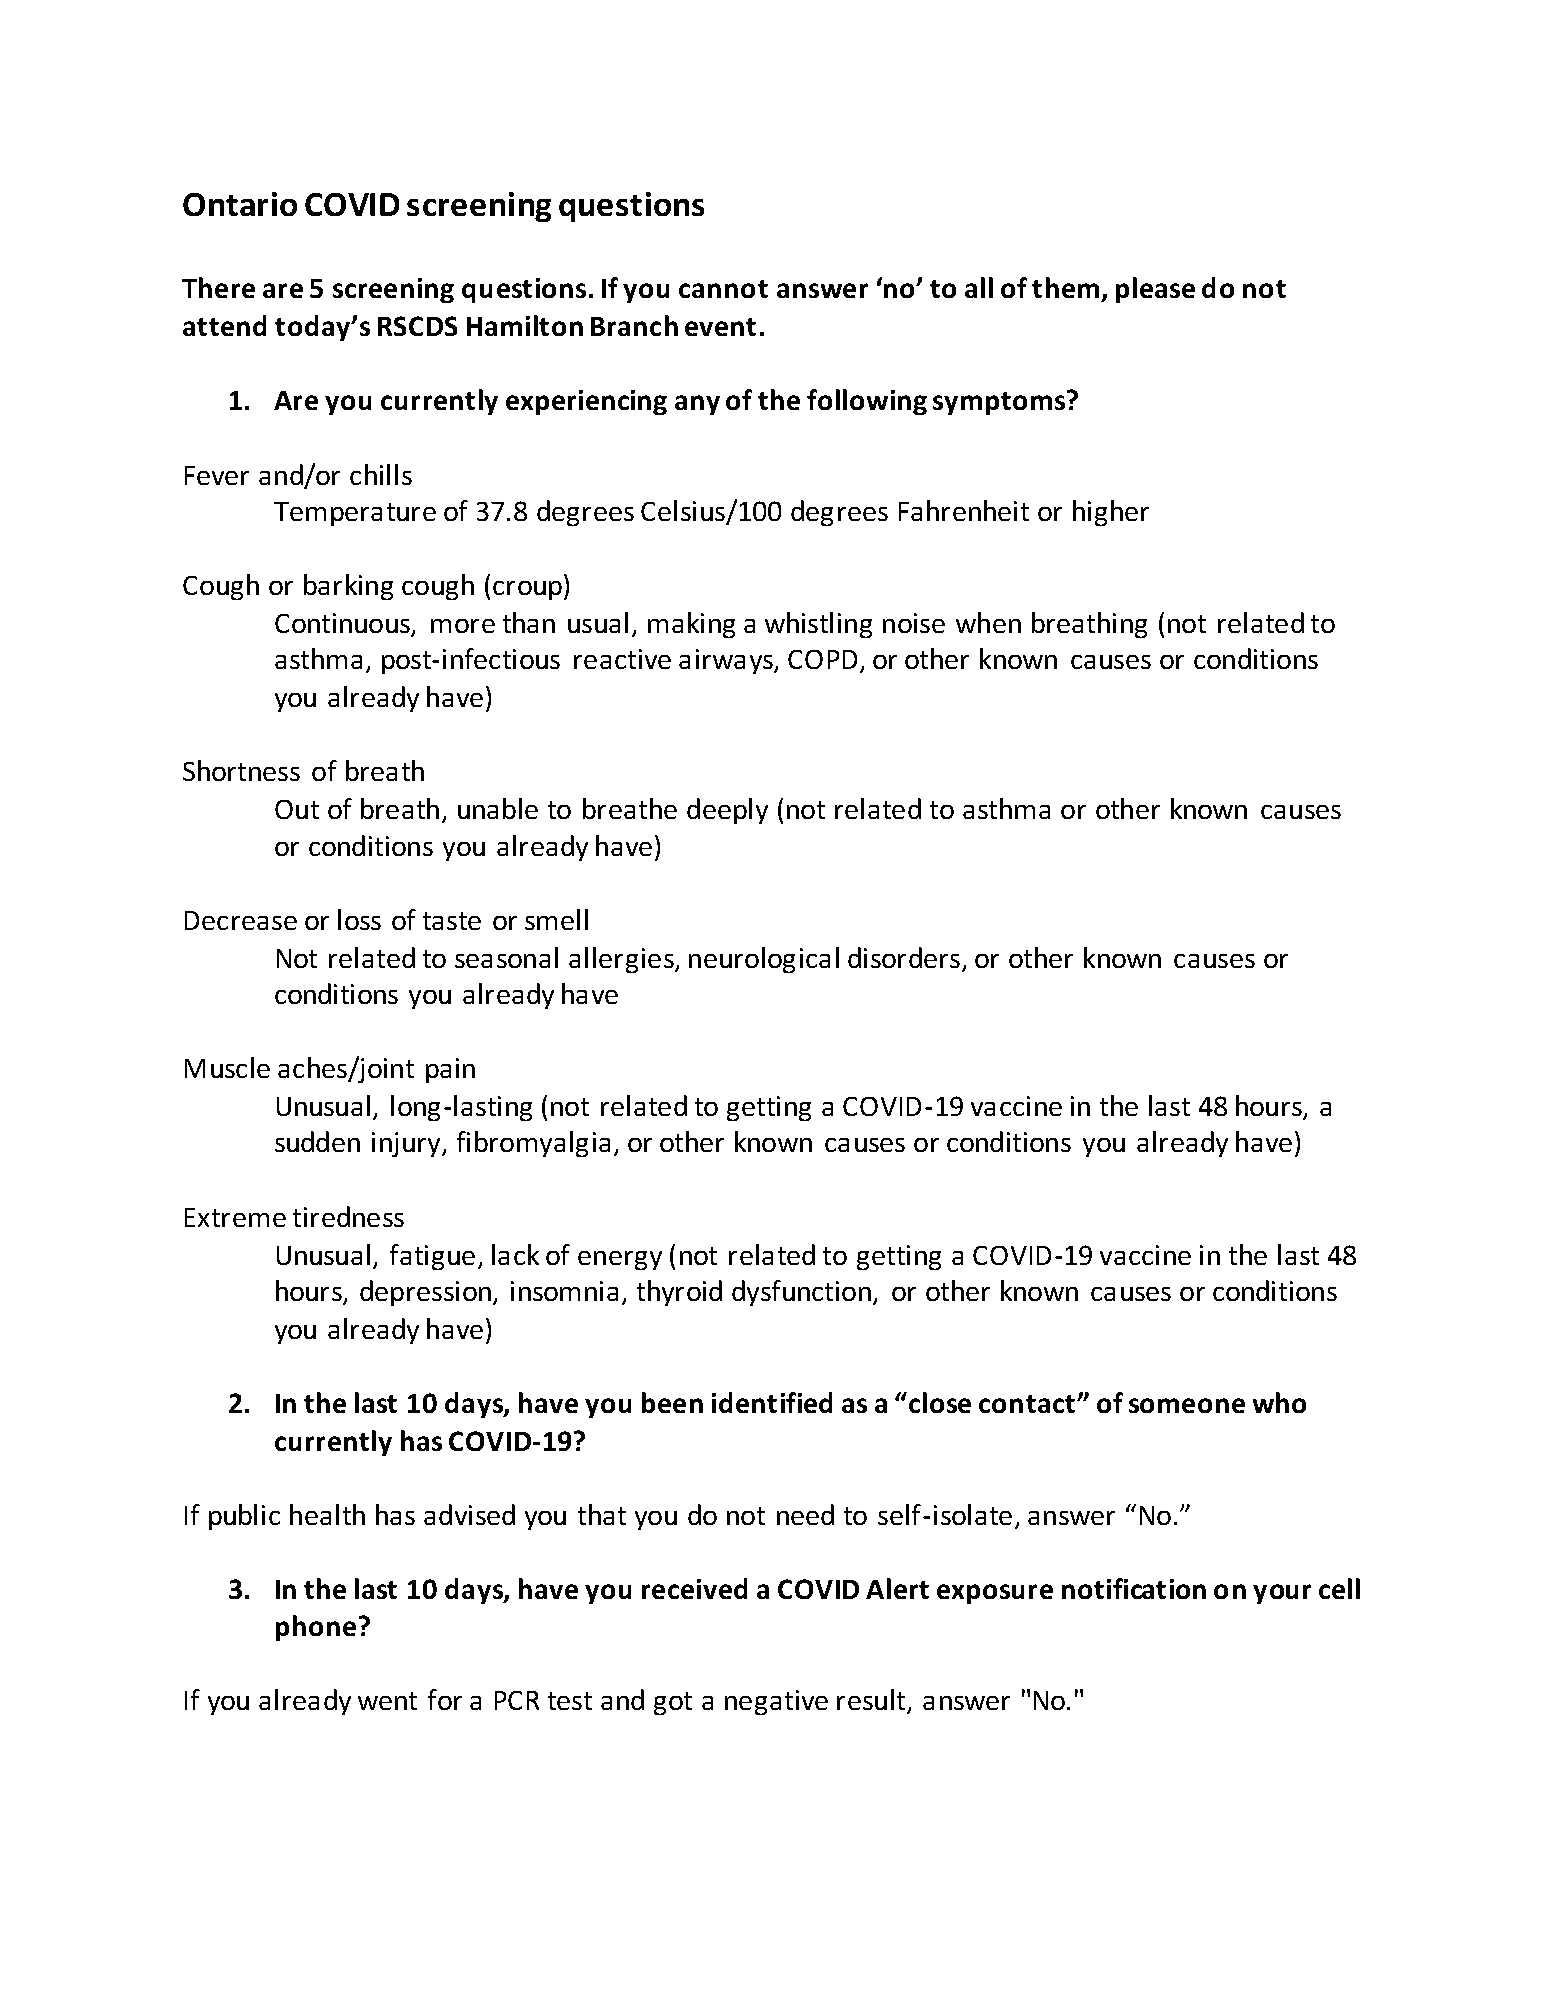 This screenshot has height=2007, width=1551. Describe the element at coordinates (776, 1702) in the screenshot. I see `negative` at that location.
